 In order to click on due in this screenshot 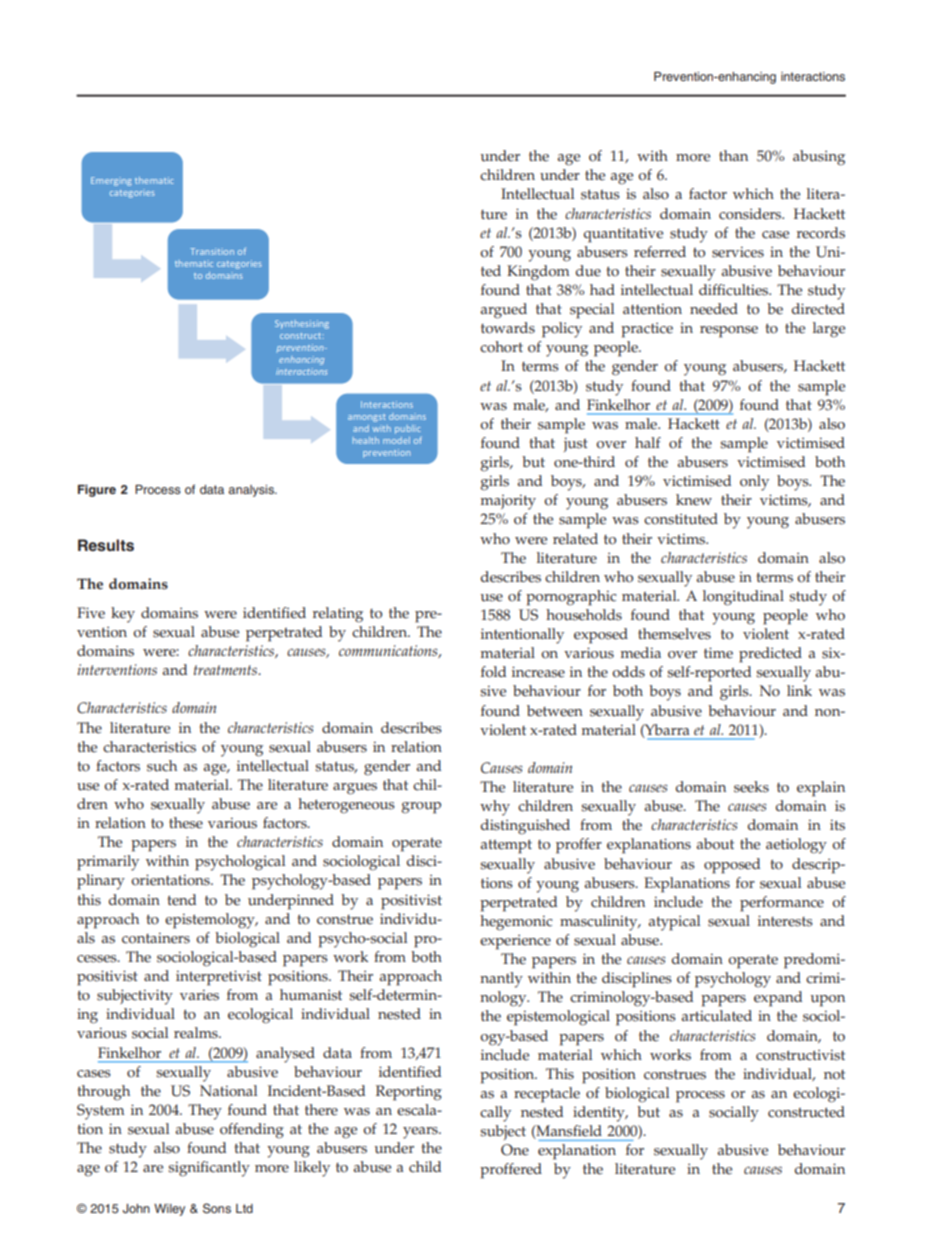, I will do `click(588, 271)`.
